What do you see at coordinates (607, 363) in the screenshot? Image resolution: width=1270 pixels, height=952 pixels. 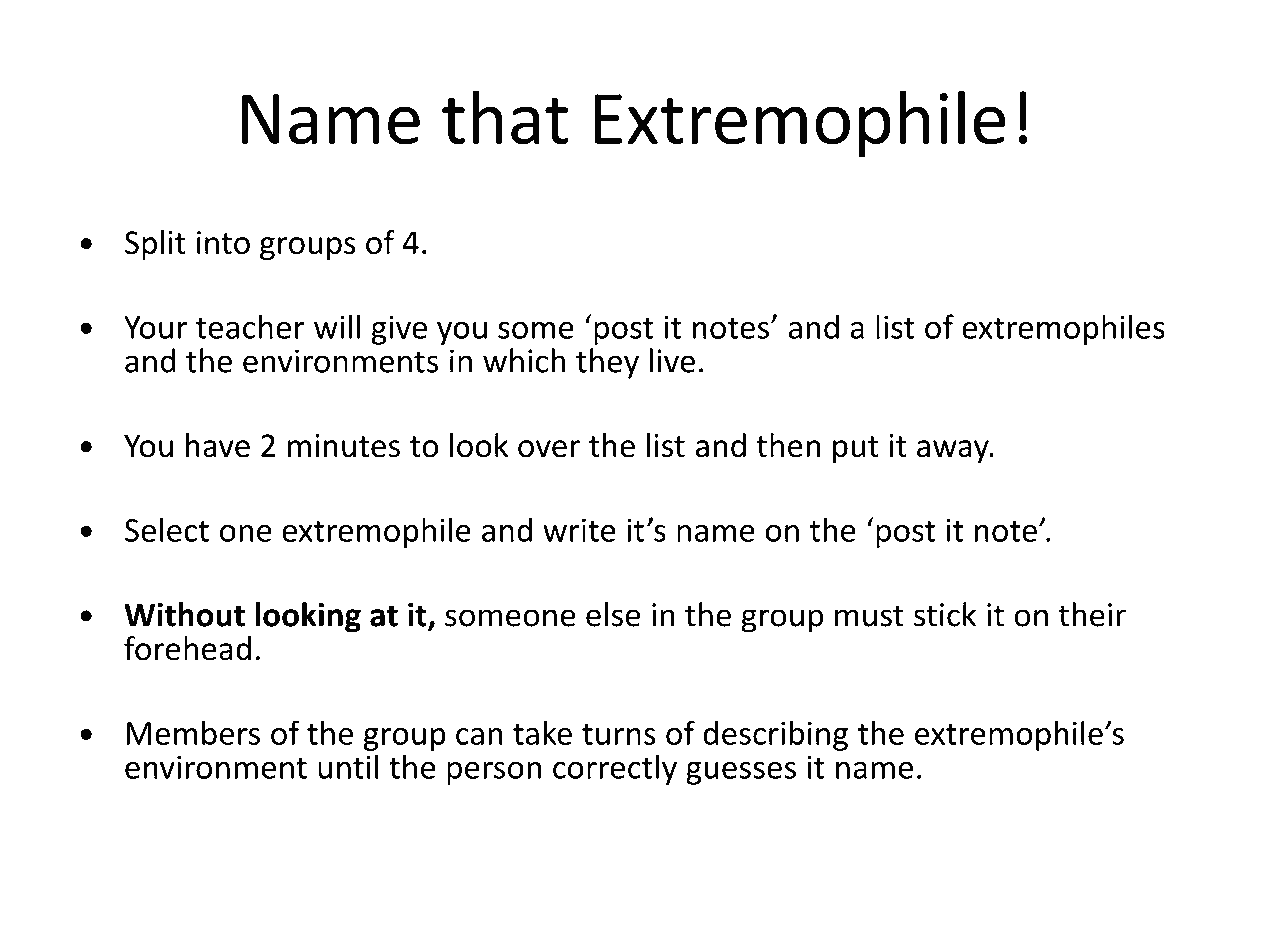 I see `they` at bounding box center [607, 363].
